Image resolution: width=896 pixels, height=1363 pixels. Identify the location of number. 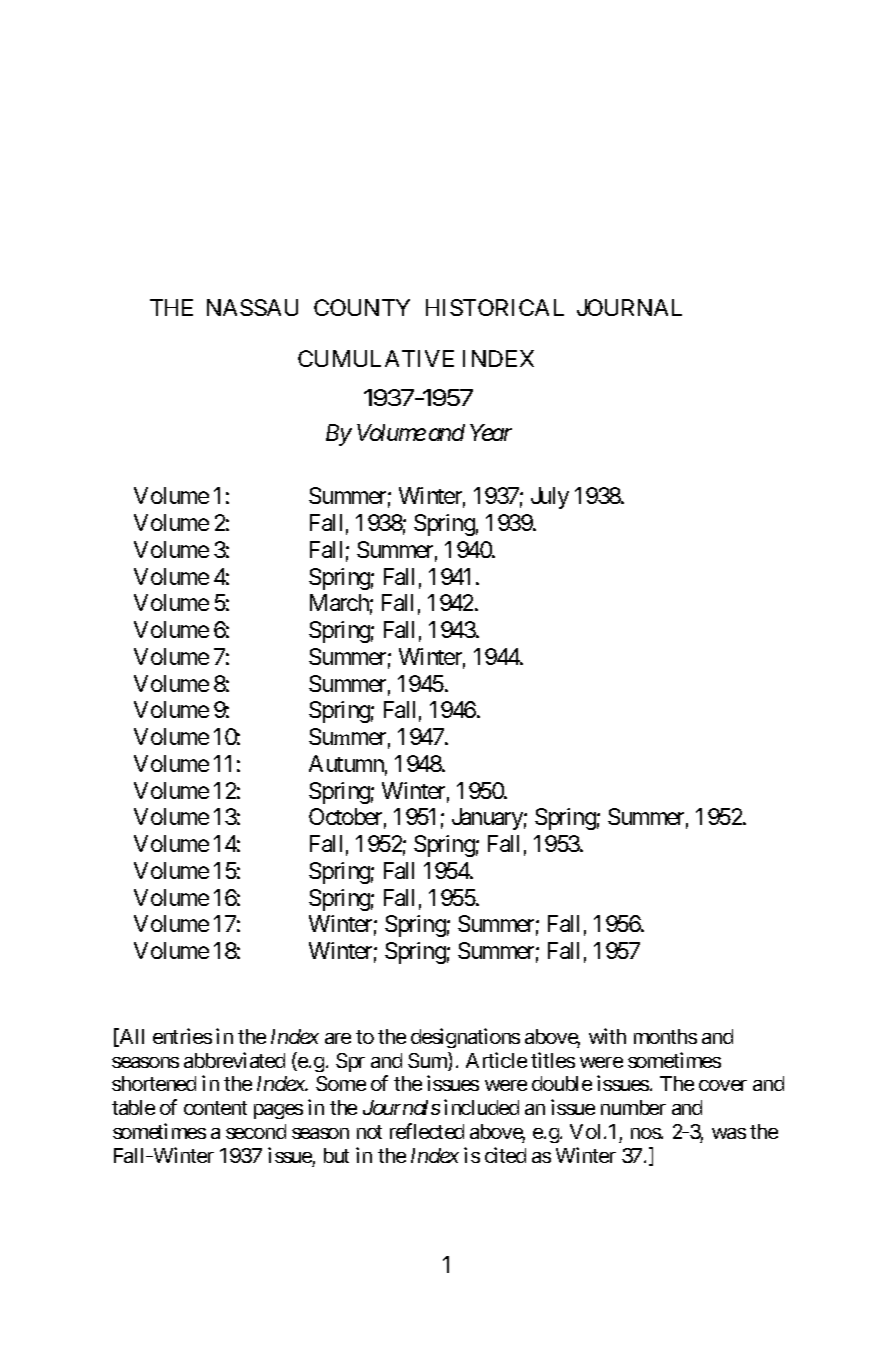
(633, 1107).
